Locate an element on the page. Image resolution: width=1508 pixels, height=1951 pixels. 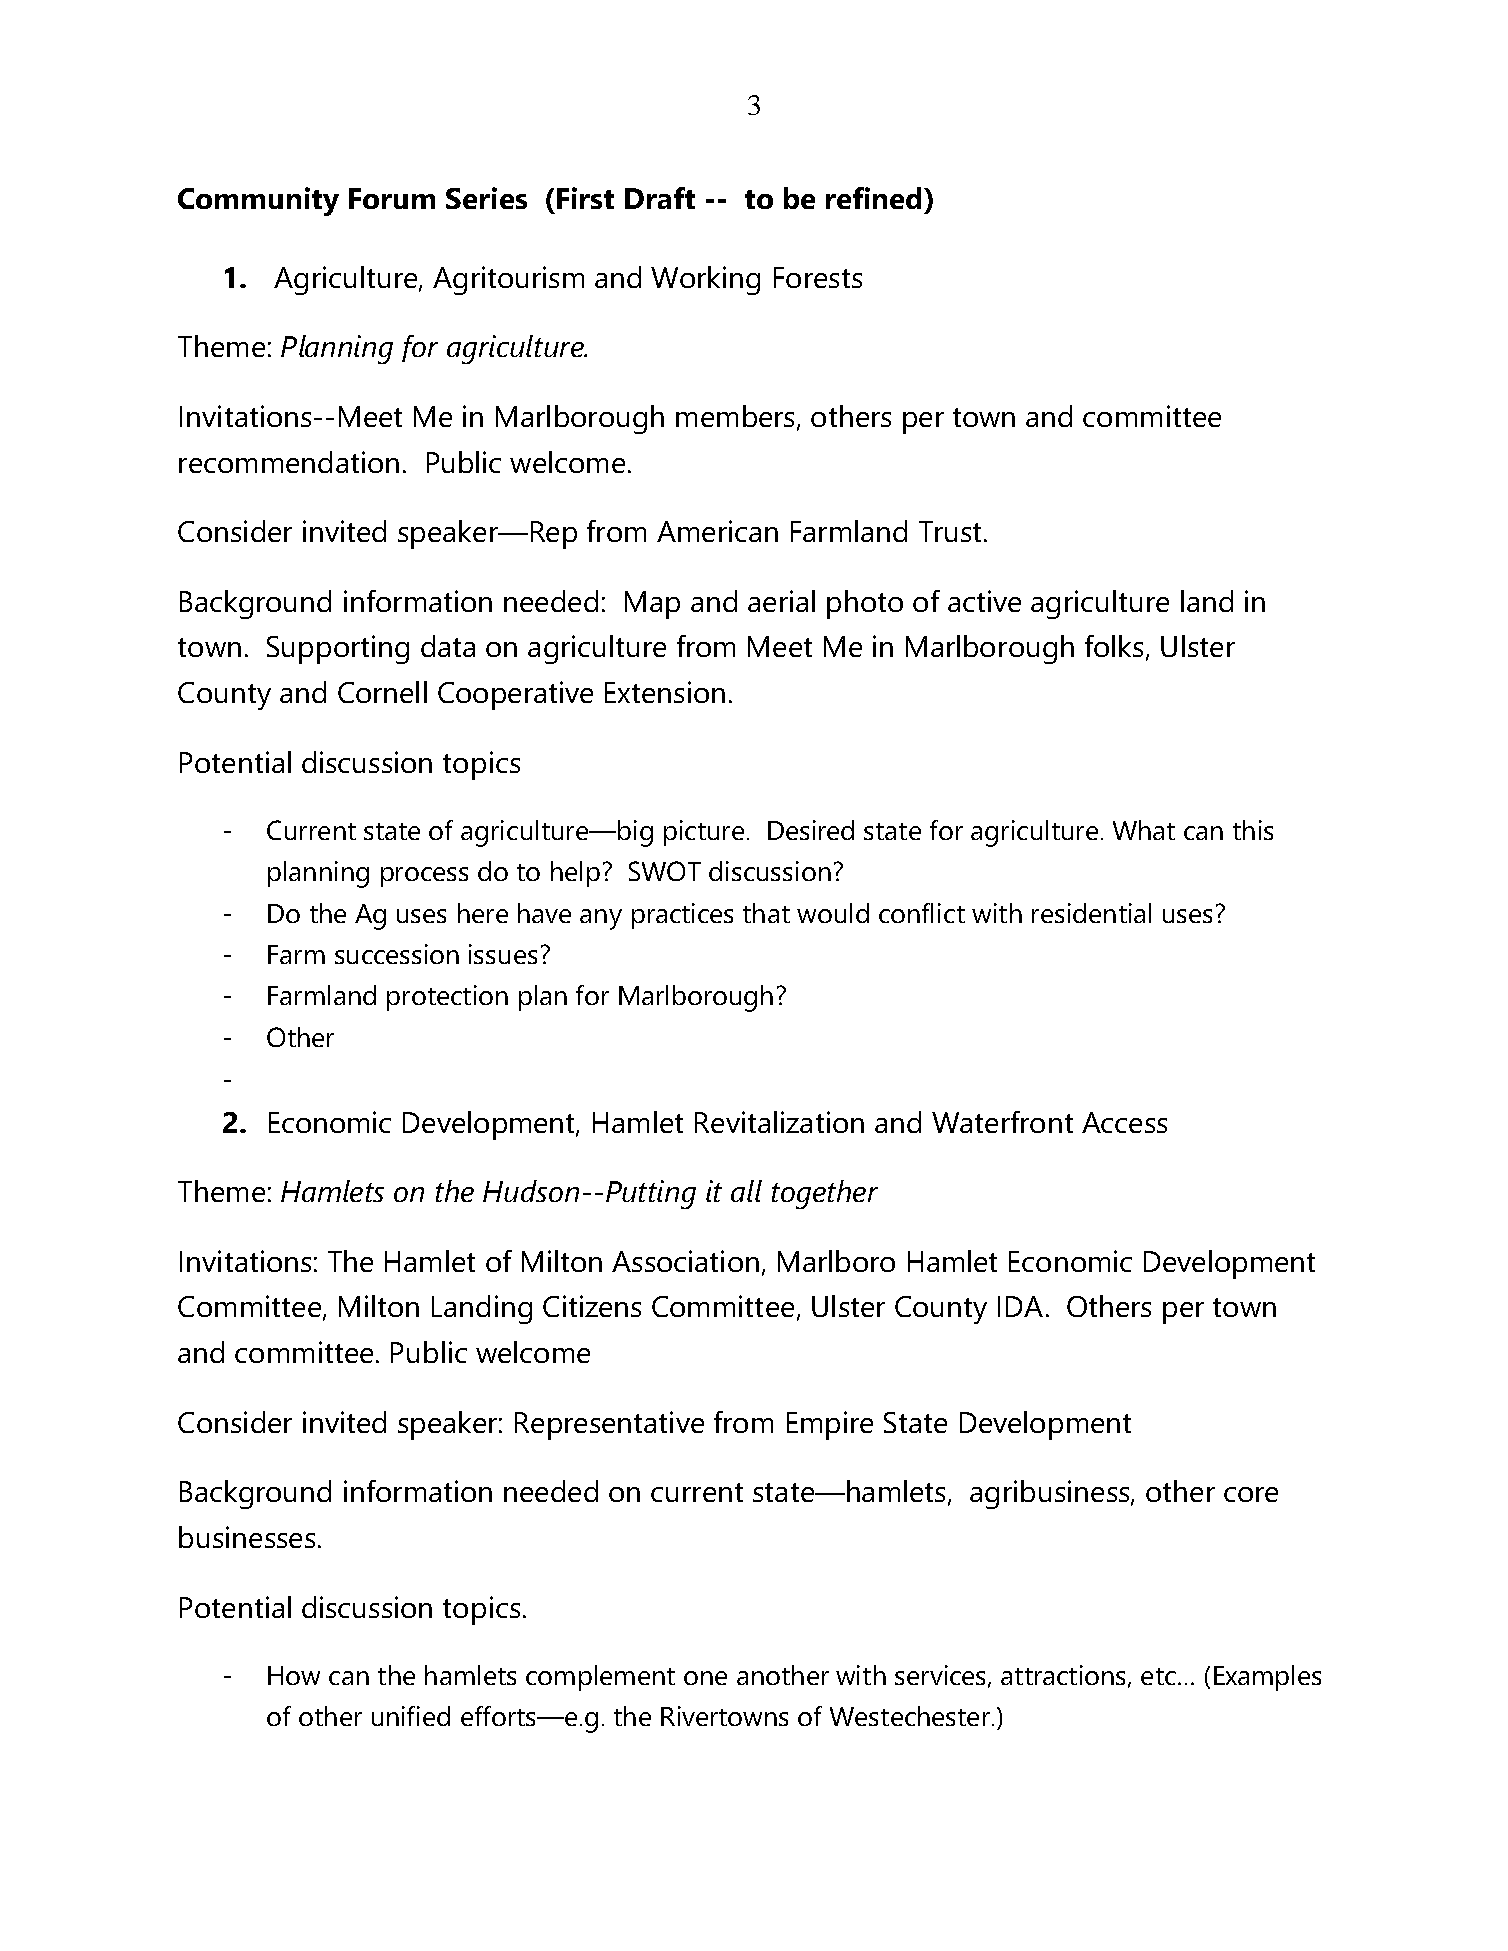
unified is located at coordinates (411, 1716).
